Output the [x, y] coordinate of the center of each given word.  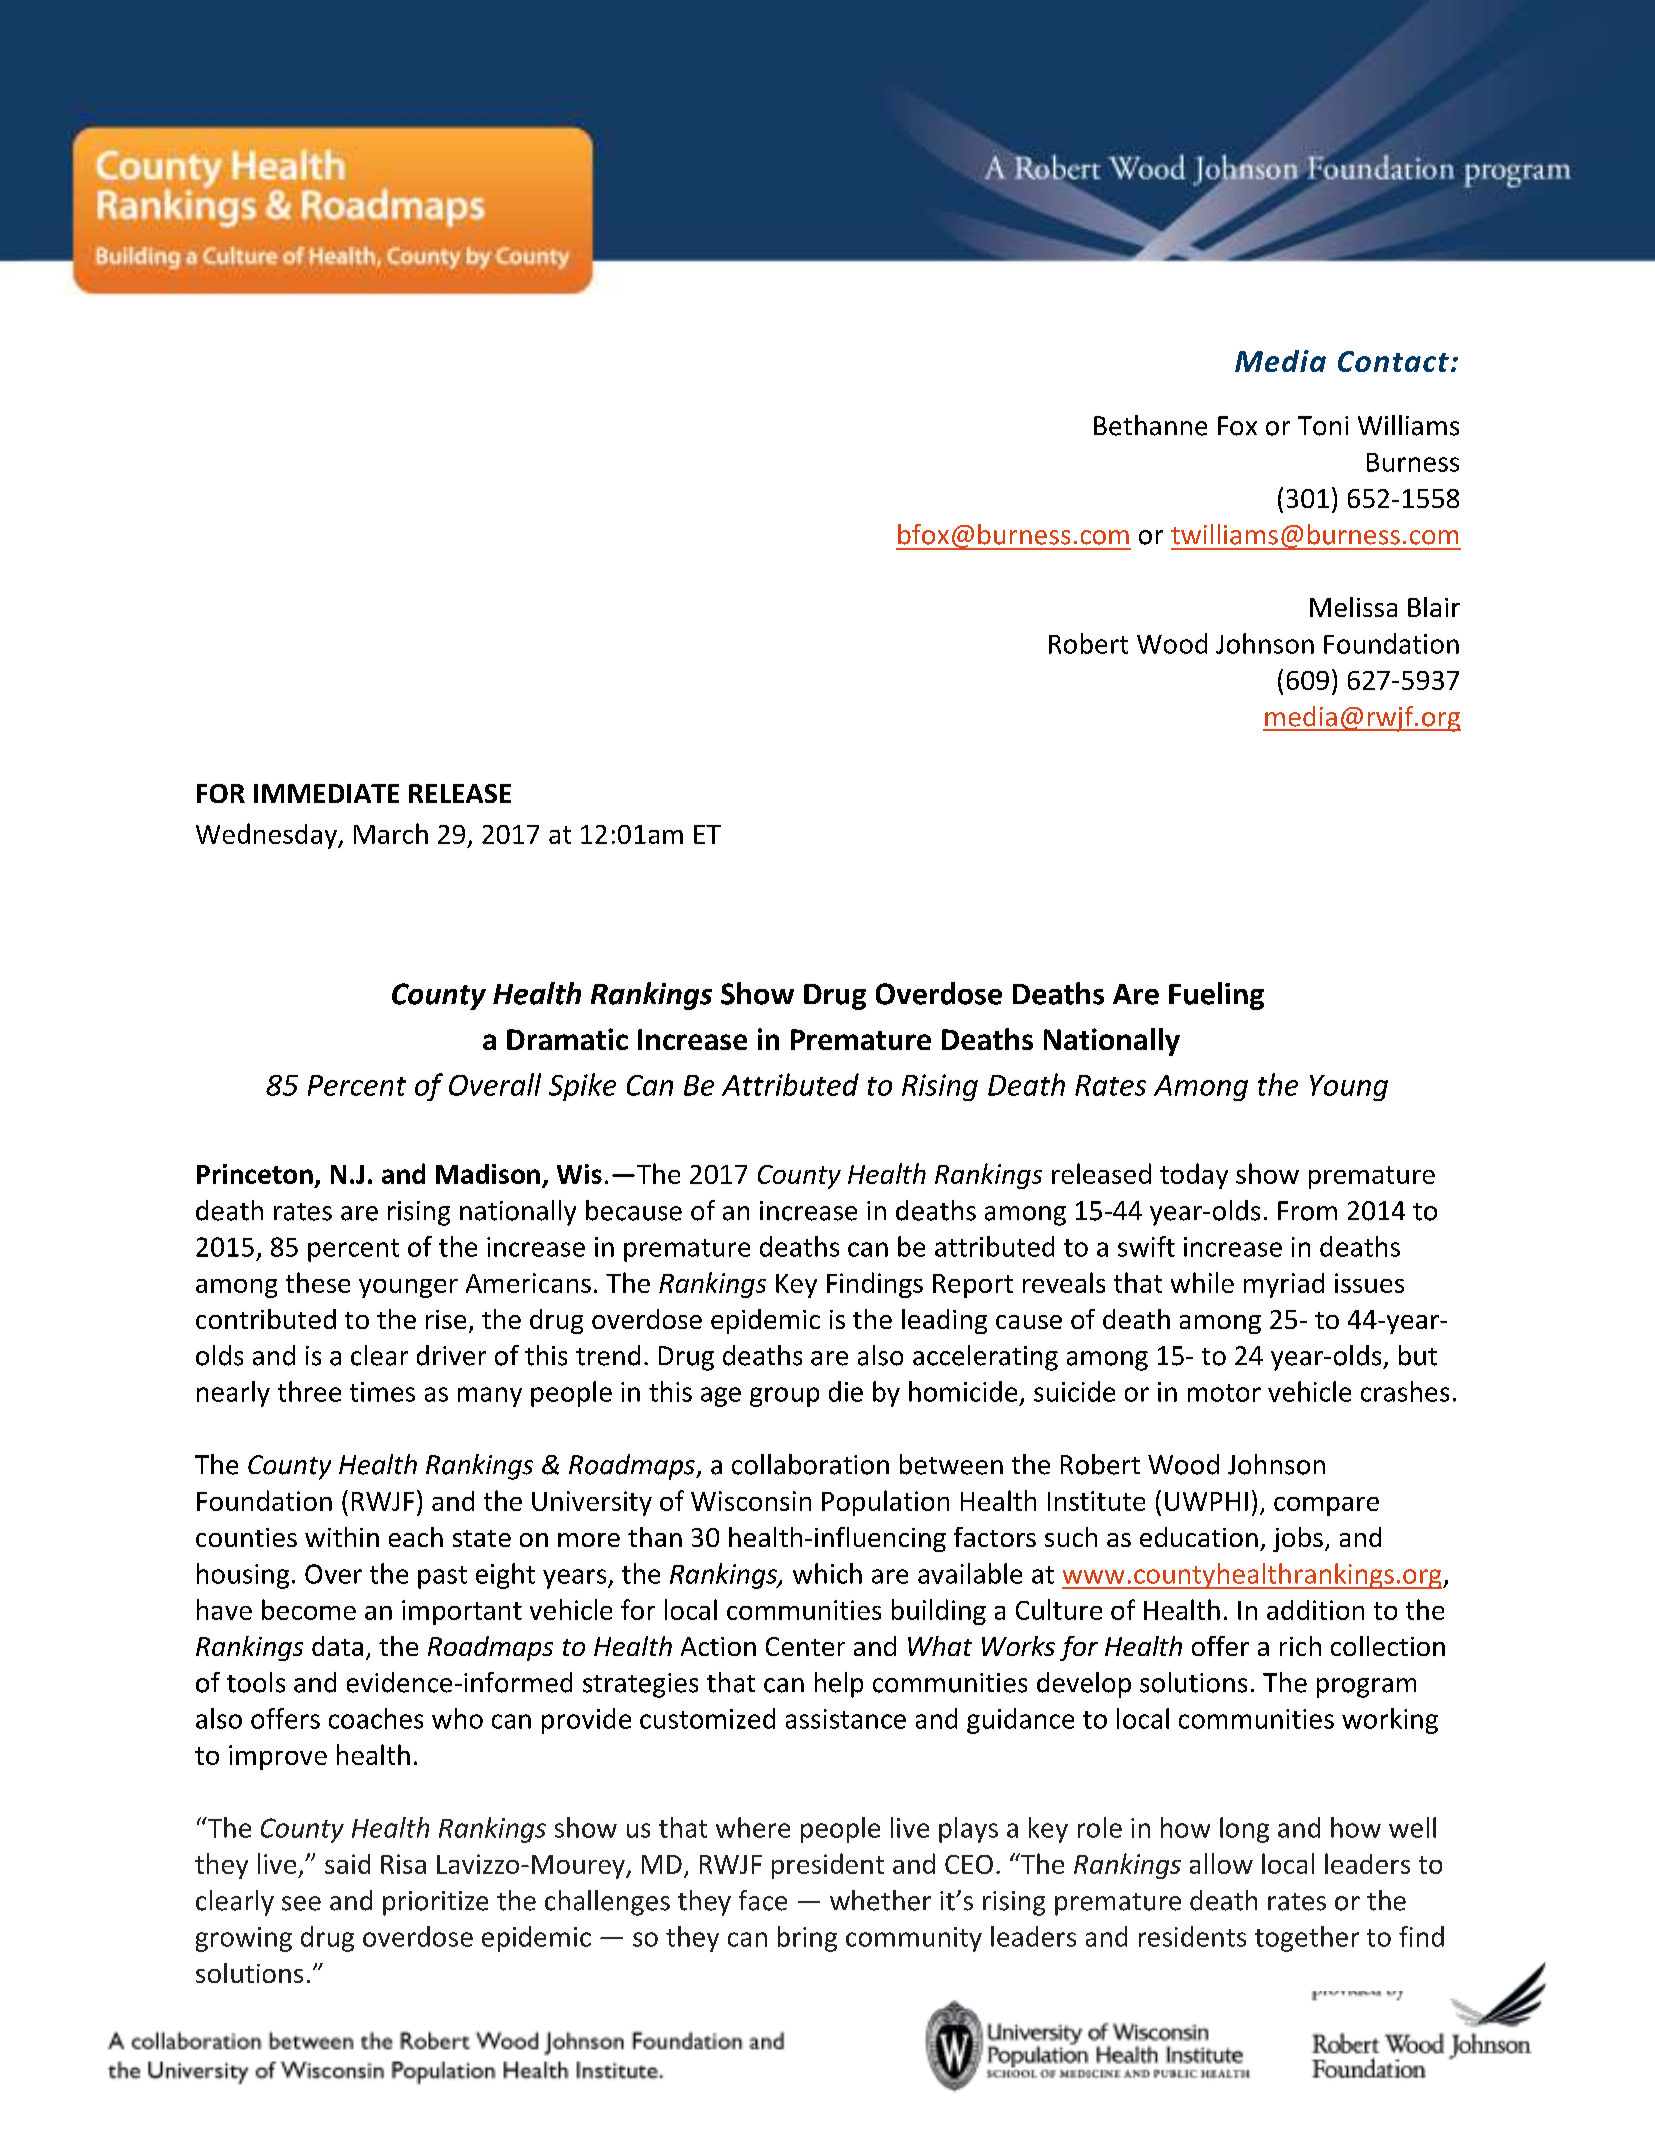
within [342, 1537]
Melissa [1353, 607]
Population [885, 1503]
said [347, 1864]
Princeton [255, 1174]
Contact [1393, 361]
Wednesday [267, 836]
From [1307, 1211]
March [391, 833]
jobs [1298, 1539]
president [828, 1866]
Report [973, 1286]
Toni [1323, 426]
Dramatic [567, 1039]
